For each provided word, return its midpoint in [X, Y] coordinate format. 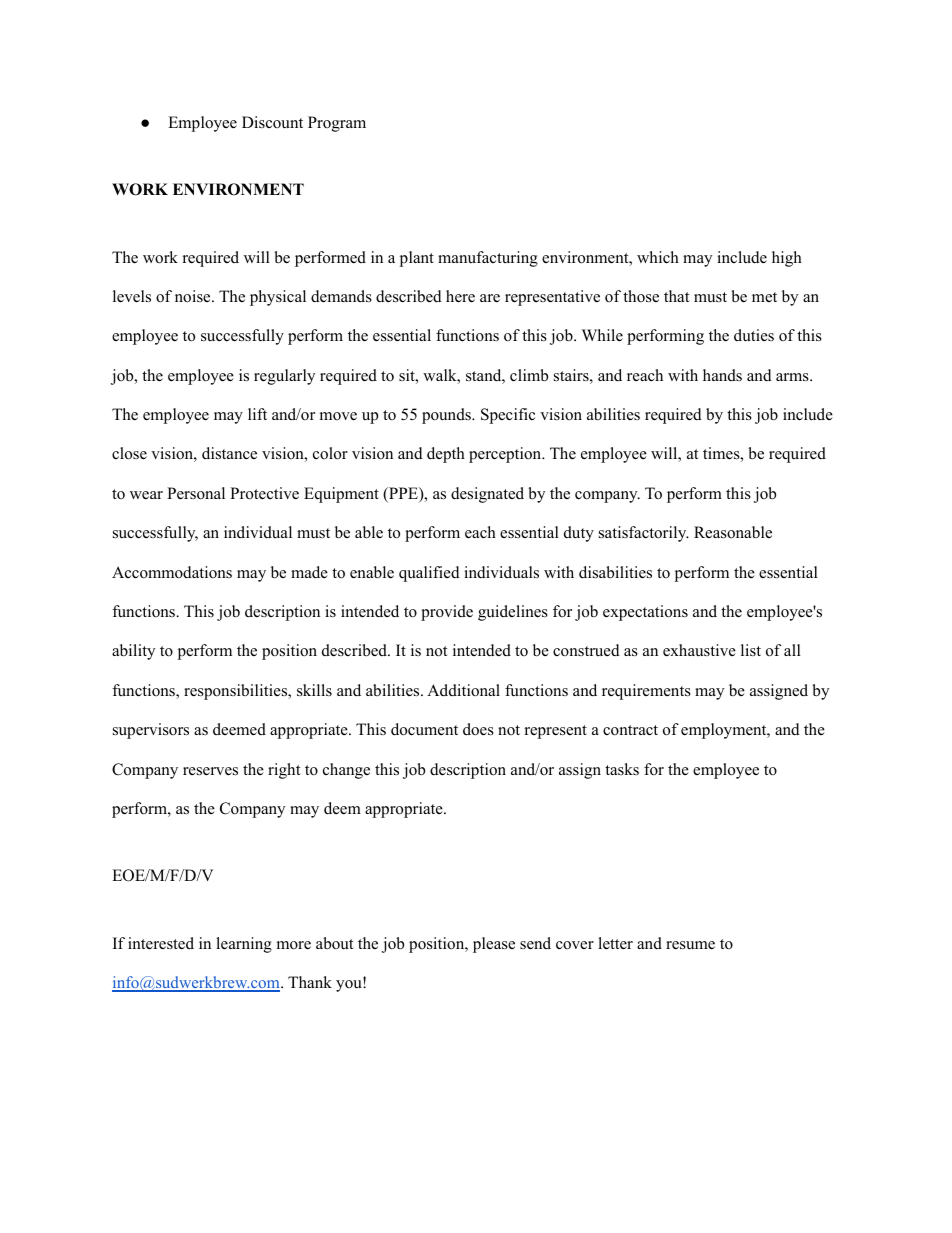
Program [337, 124]
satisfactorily [644, 534]
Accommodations [172, 572]
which [658, 257]
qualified [429, 574]
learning [244, 945]
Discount [272, 122]
